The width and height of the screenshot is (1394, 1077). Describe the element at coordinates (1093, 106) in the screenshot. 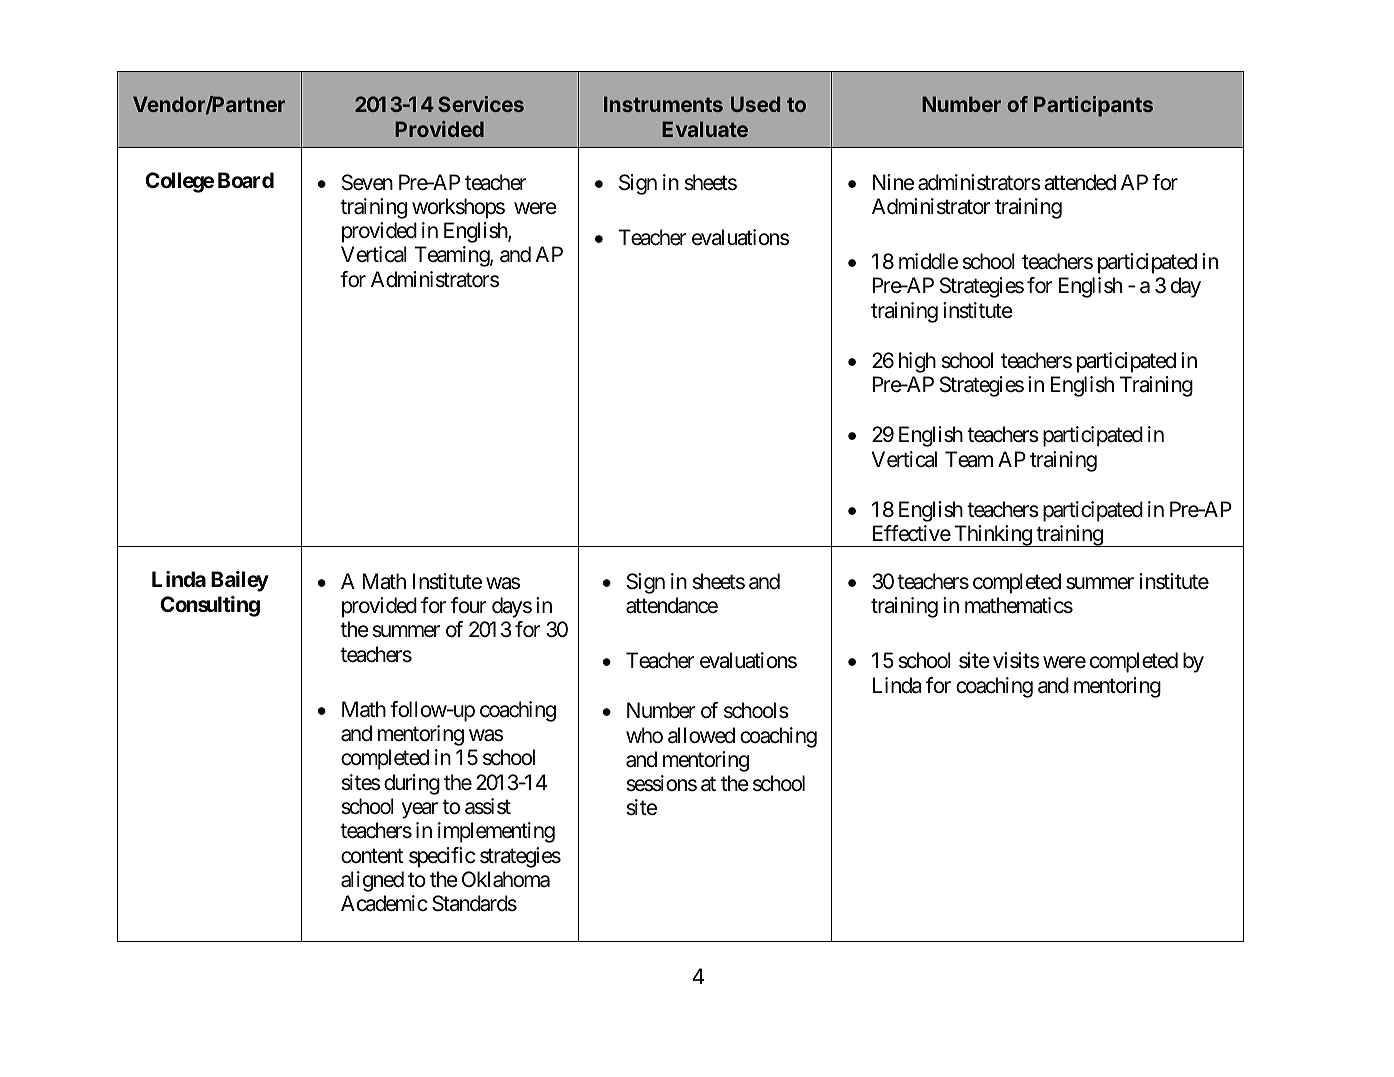

I see `Participants` at that location.
